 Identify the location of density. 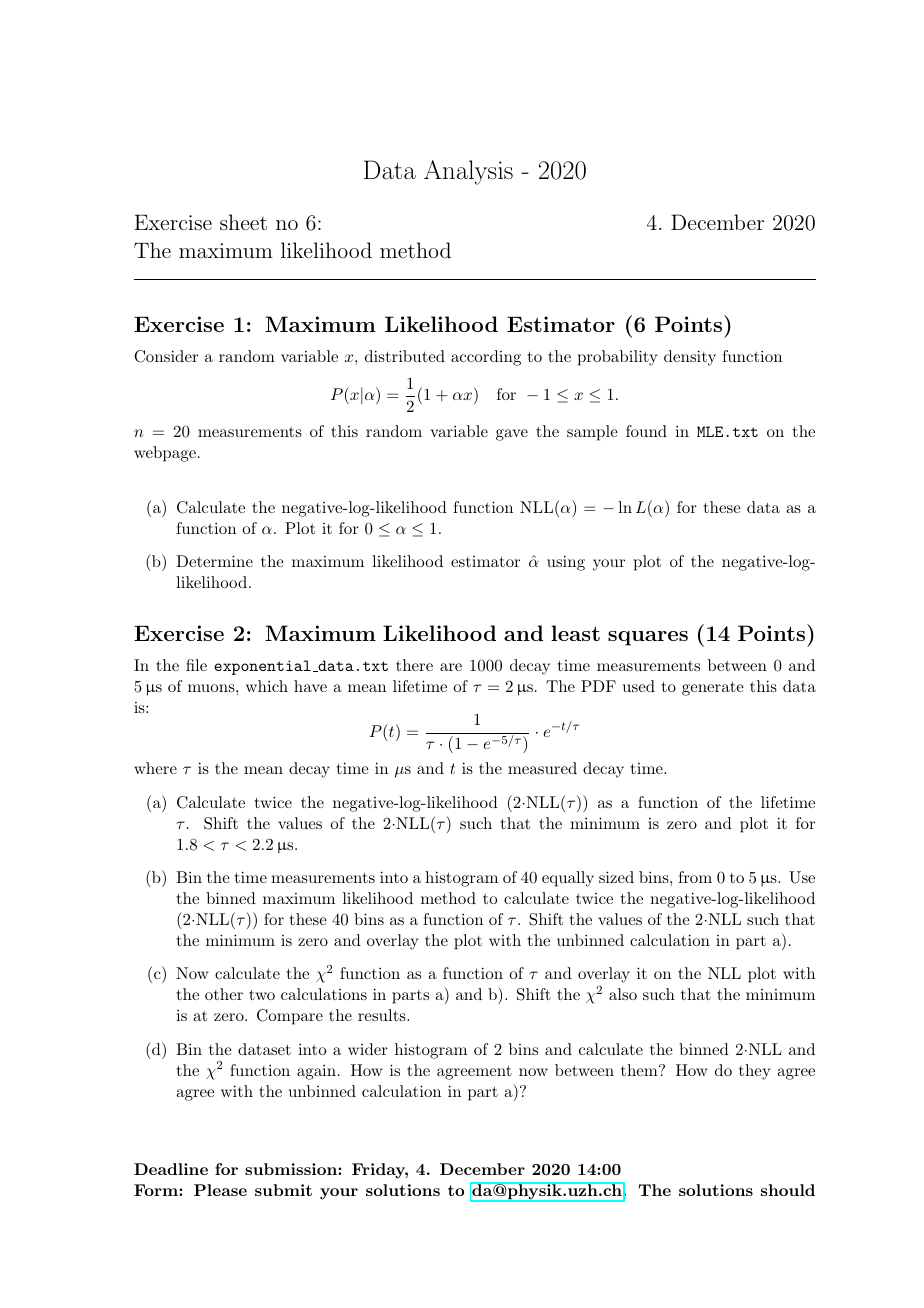
(690, 358).
